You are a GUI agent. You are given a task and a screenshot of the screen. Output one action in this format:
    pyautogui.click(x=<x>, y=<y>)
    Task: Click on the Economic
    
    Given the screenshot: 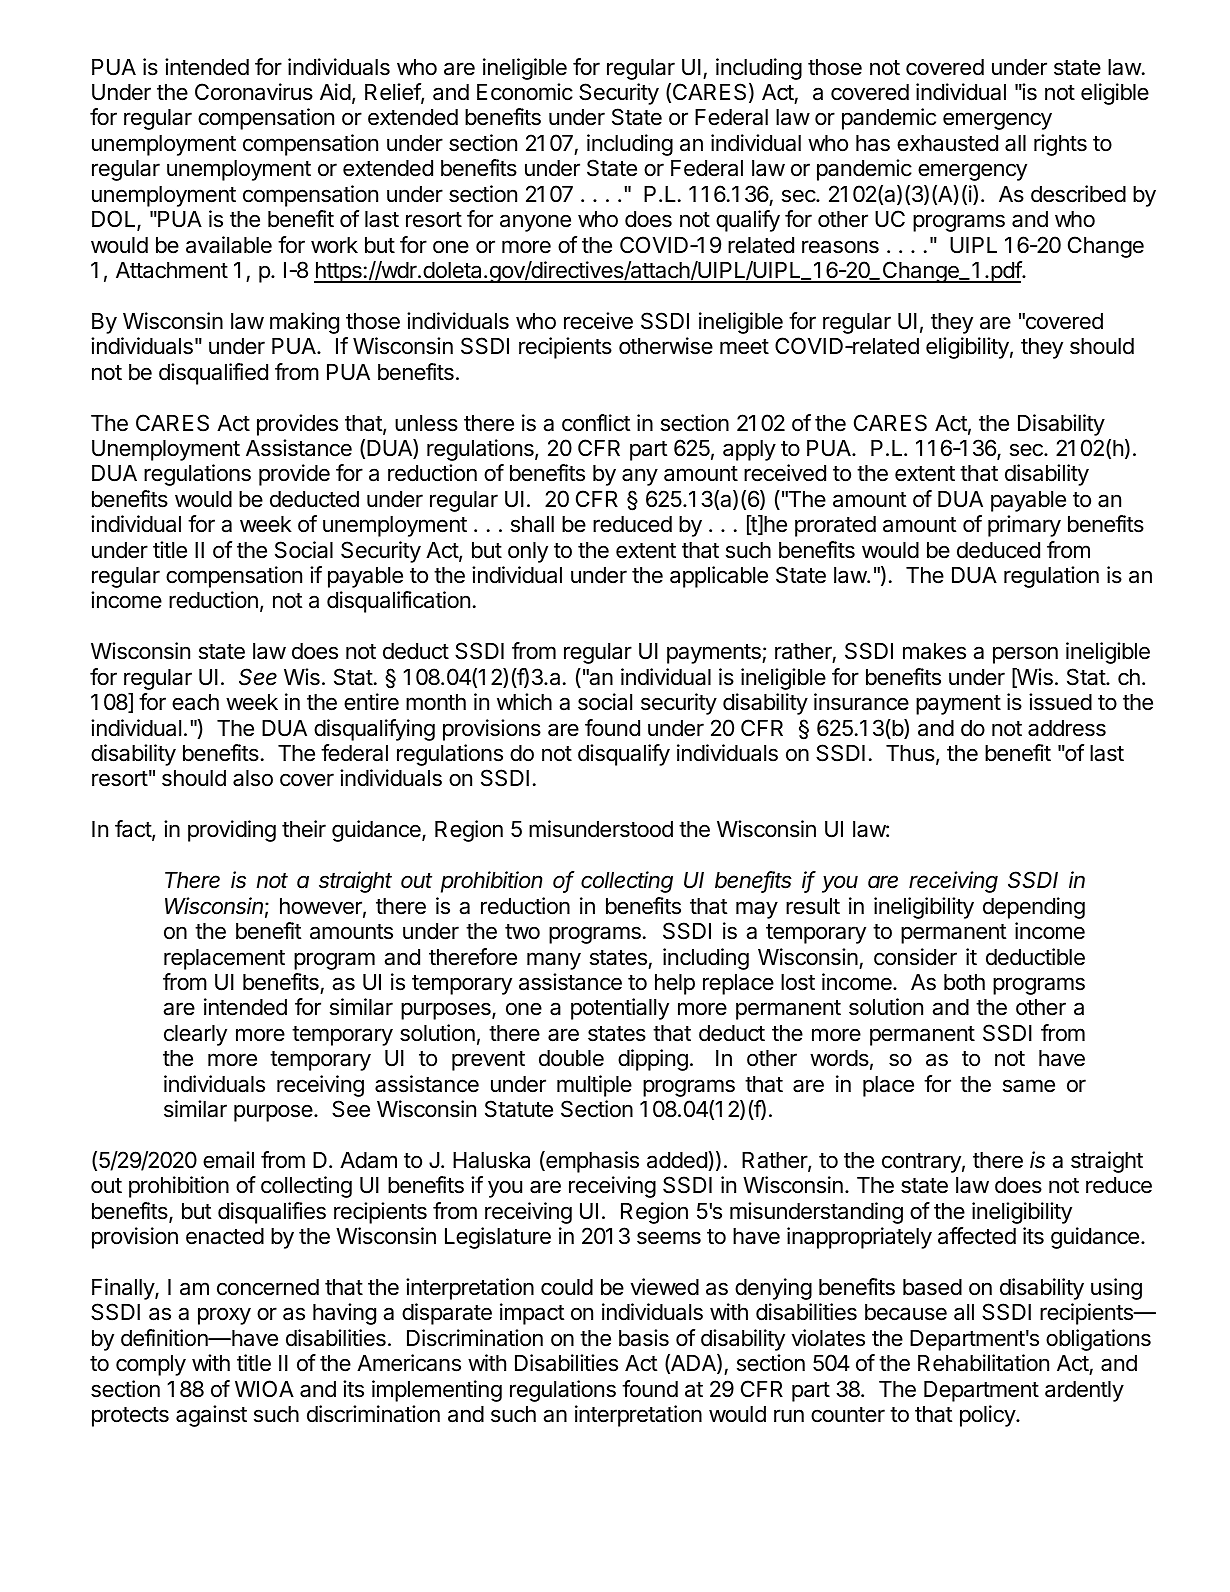 What is the action you would take?
    pyautogui.click(x=525, y=92)
